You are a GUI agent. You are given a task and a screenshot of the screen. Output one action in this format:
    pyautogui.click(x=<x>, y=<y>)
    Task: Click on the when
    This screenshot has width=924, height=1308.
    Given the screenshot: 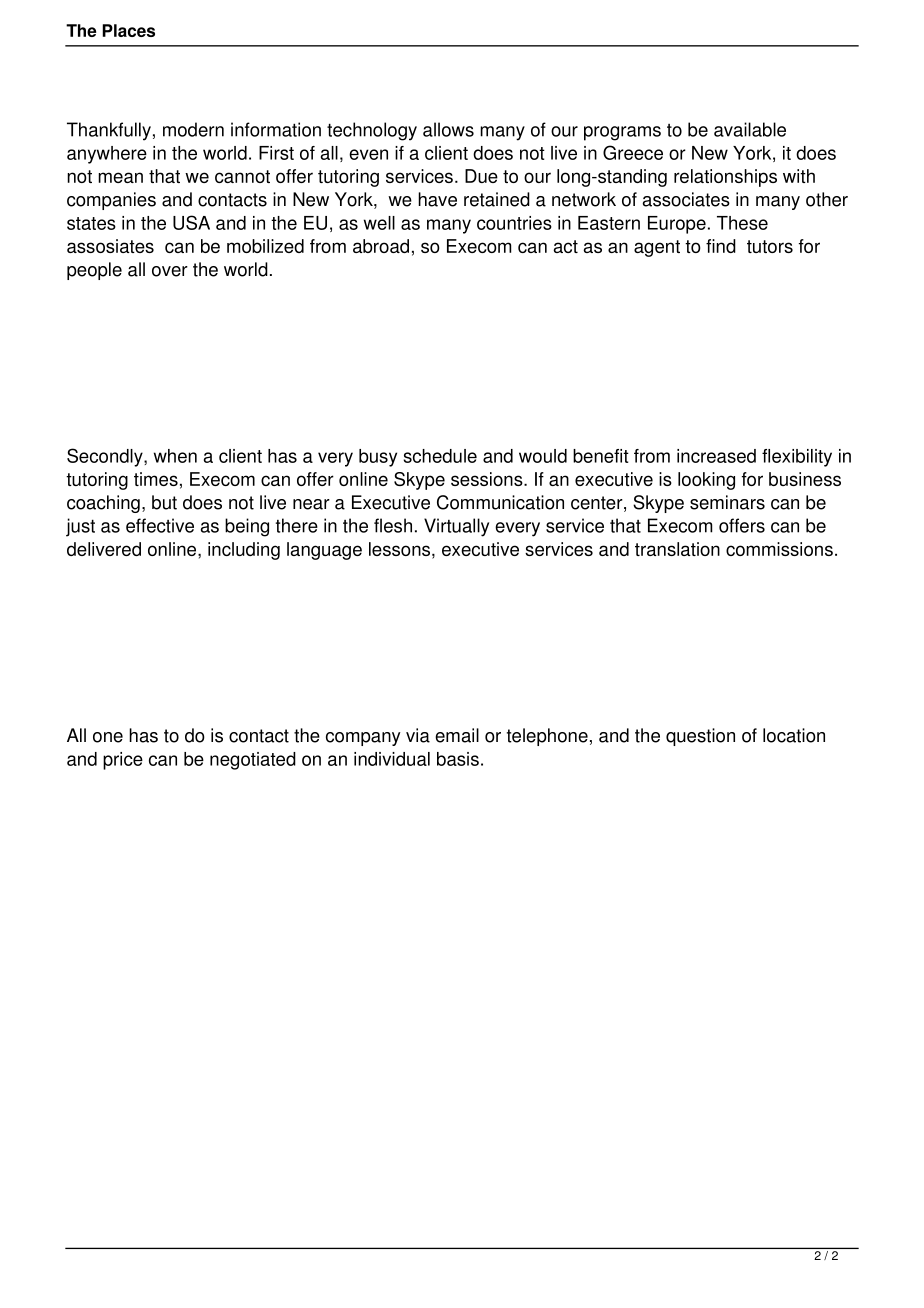 What is the action you would take?
    pyautogui.click(x=175, y=456)
